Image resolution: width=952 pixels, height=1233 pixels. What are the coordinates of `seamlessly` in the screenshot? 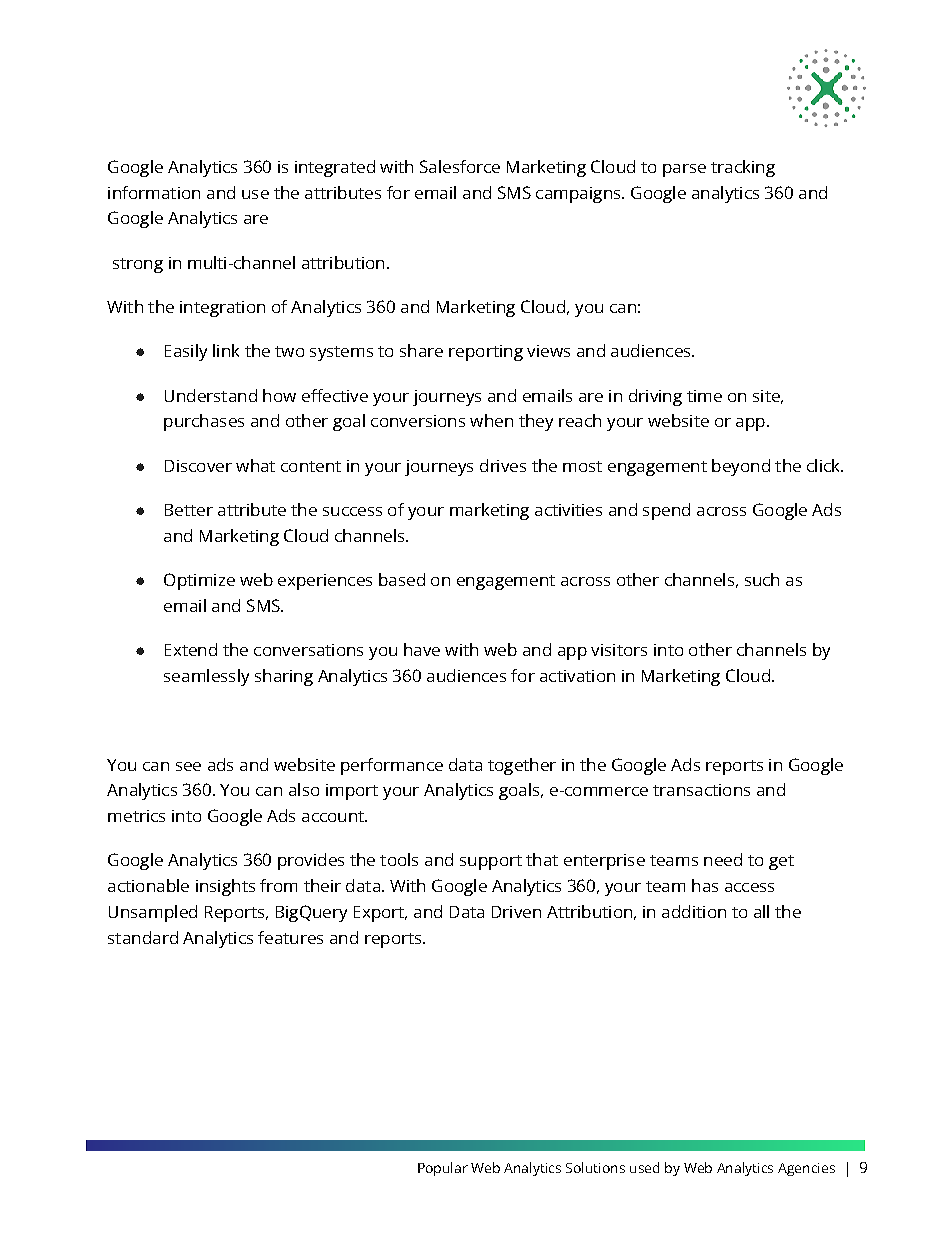 It's located at (206, 677).
